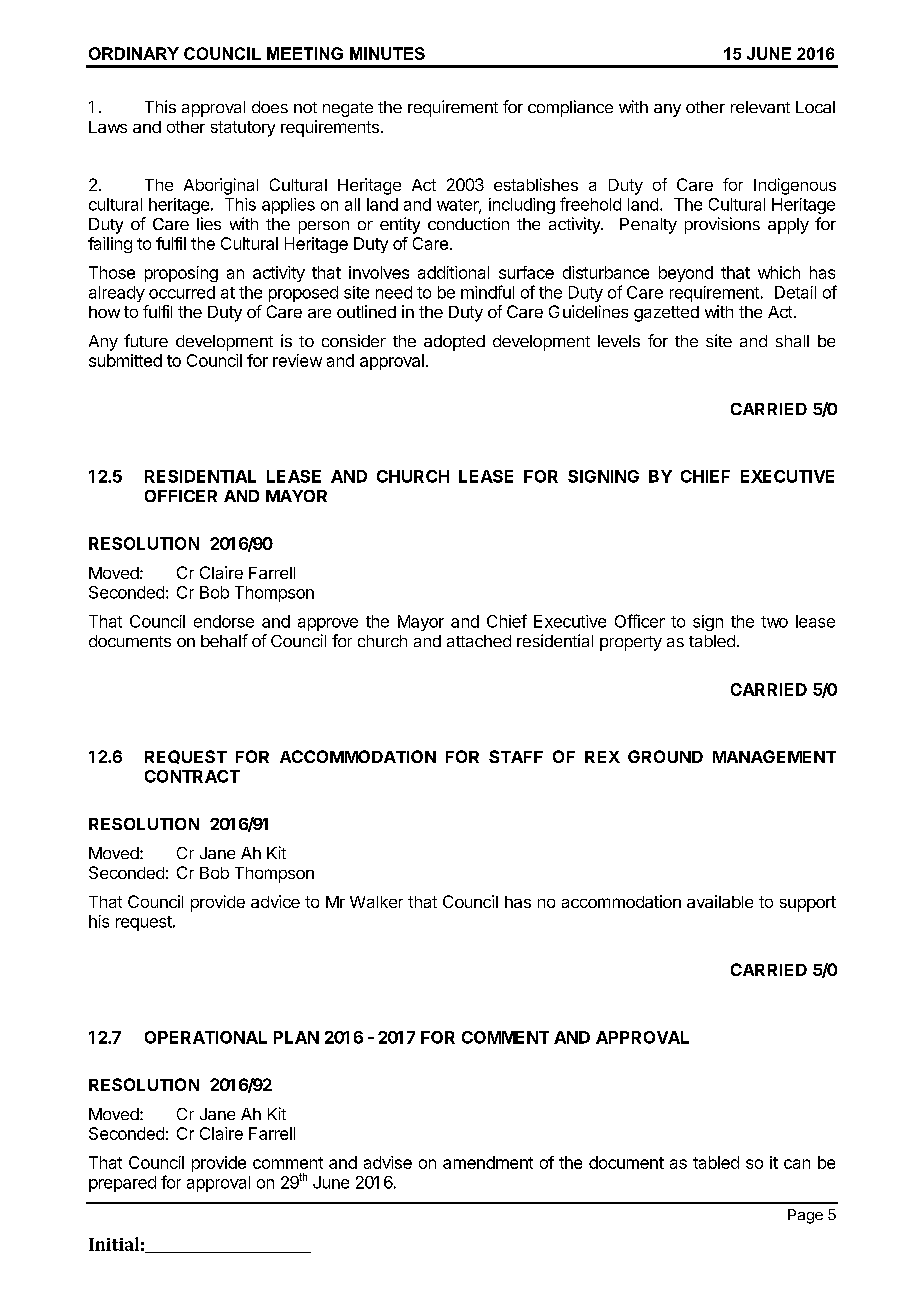 This screenshot has width=924, height=1308. Describe the element at coordinates (182, 292) in the screenshot. I see `occurred` at that location.
